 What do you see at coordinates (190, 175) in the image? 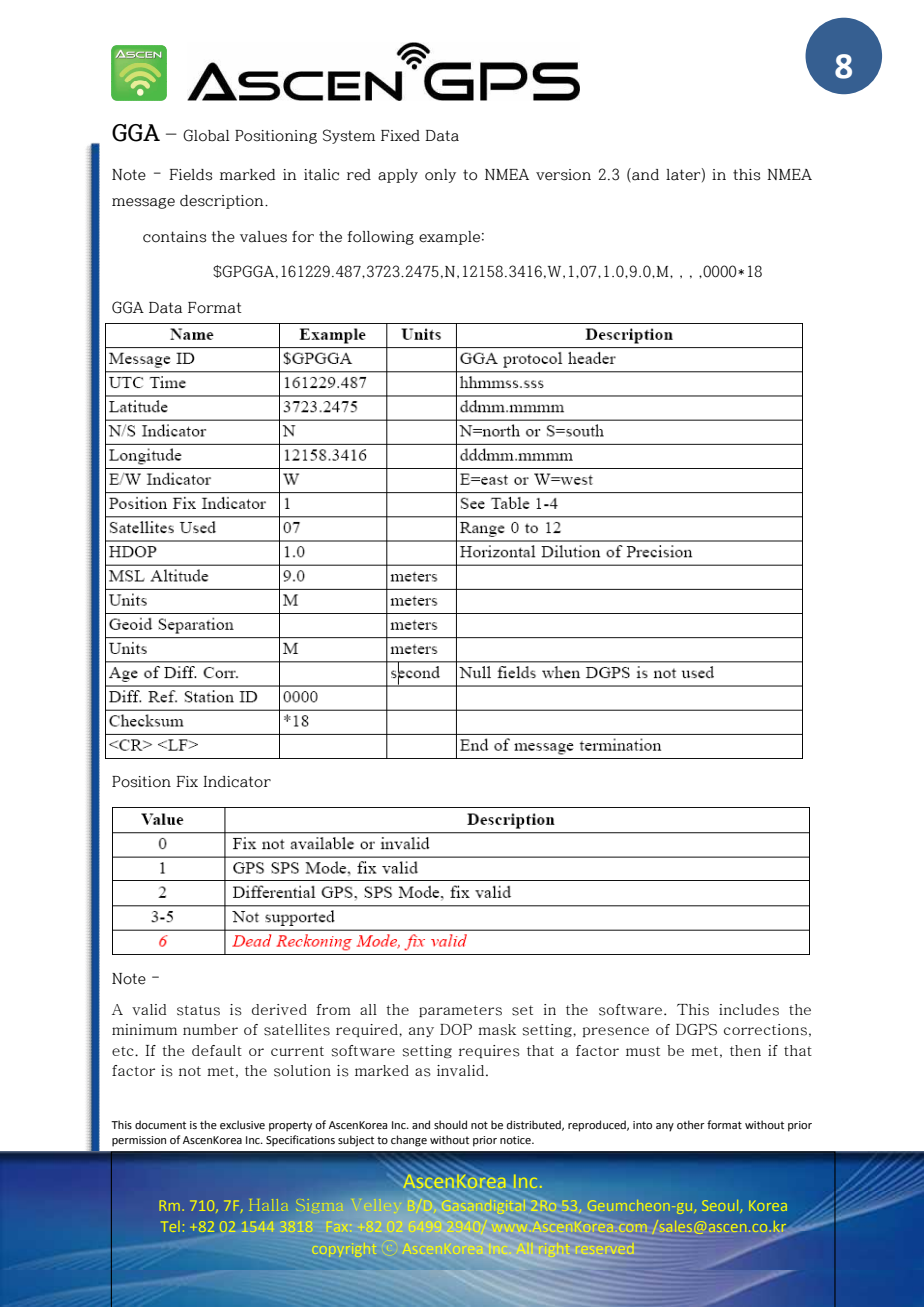
I see `Fields` at bounding box center [190, 175].
